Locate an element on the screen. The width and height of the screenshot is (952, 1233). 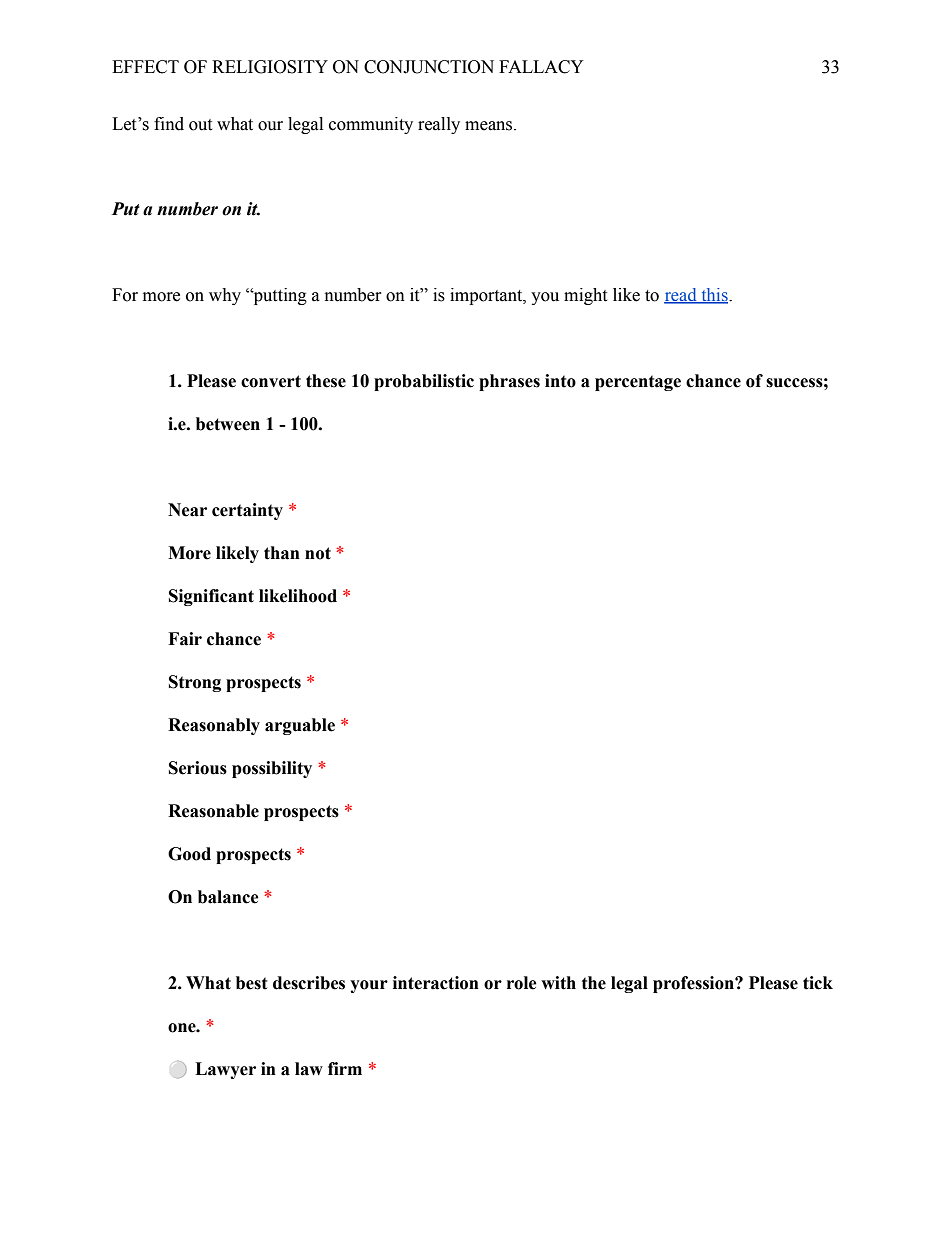
interaction is located at coordinates (436, 983).
